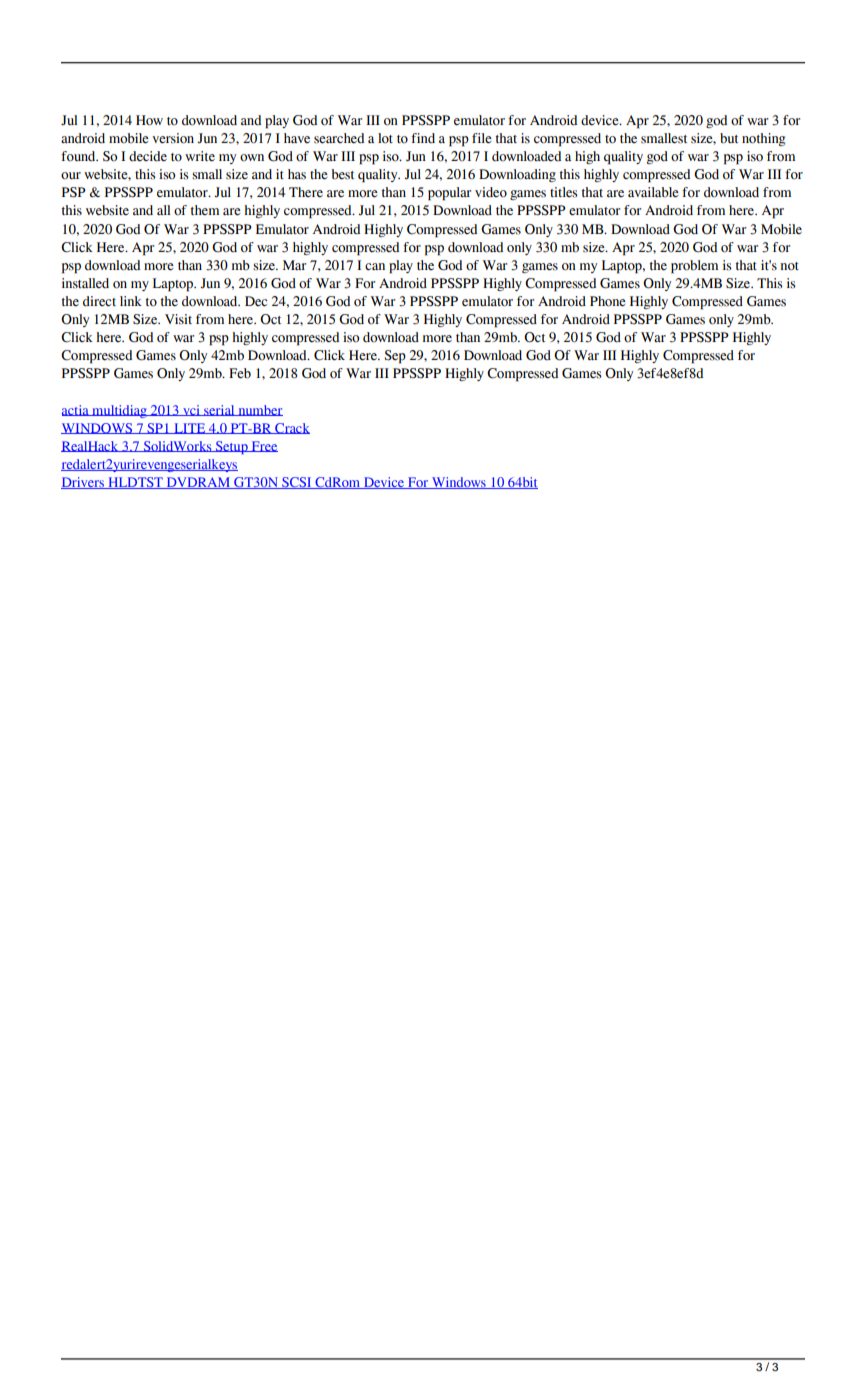  Describe the element at coordinates (395, 357) in the screenshot. I see `Sep` at that location.
